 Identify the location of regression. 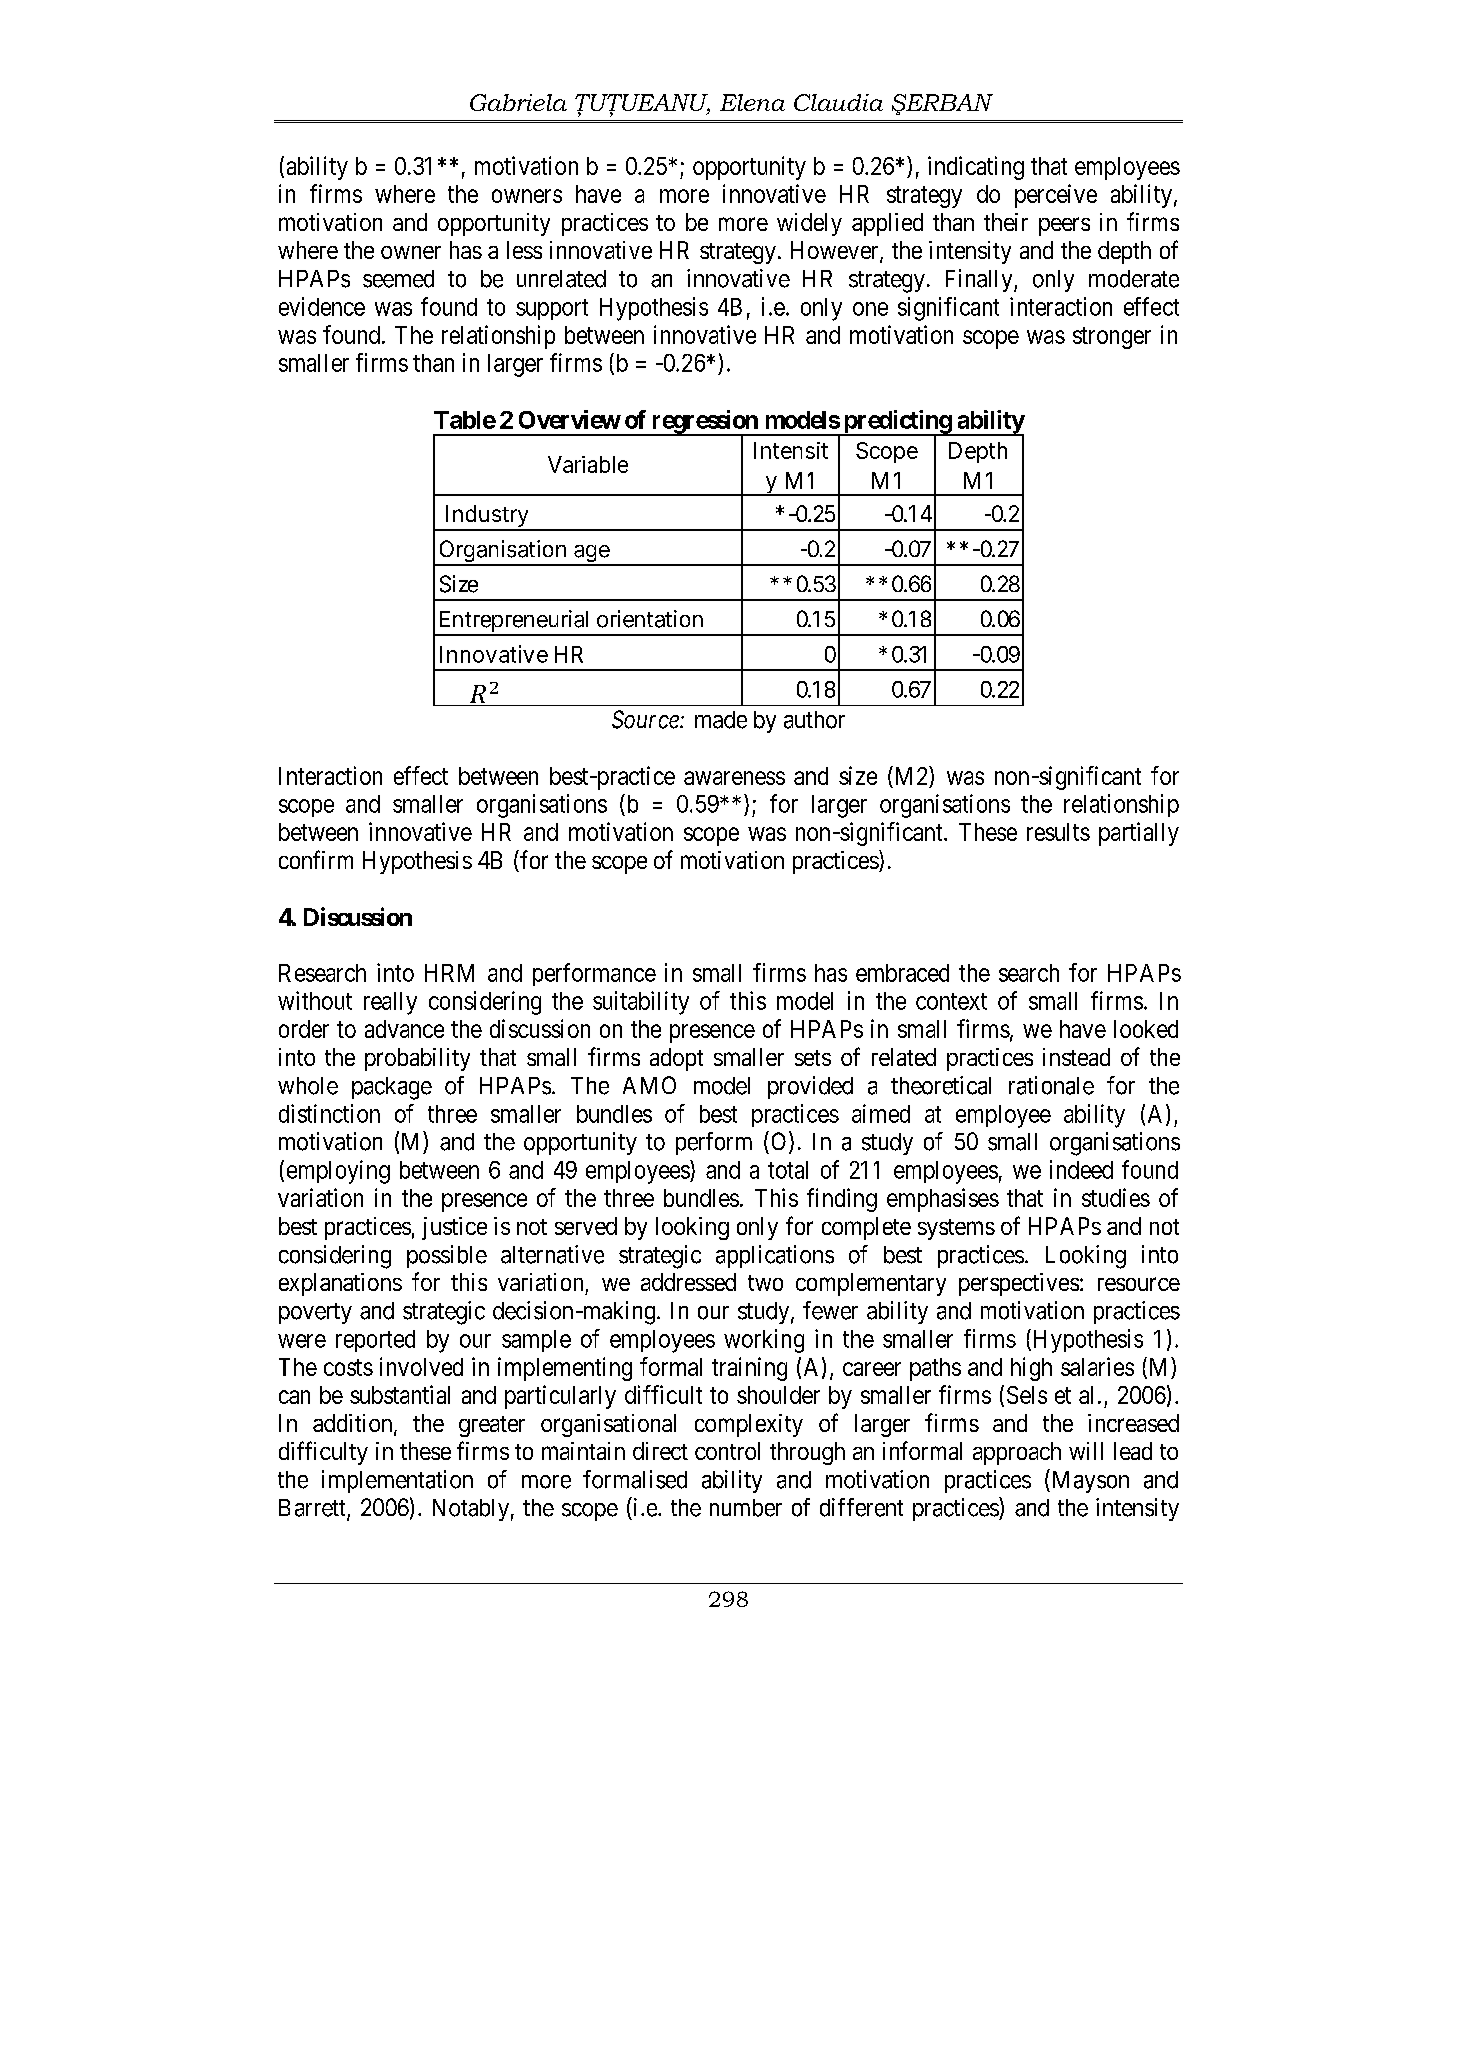
(704, 423).
